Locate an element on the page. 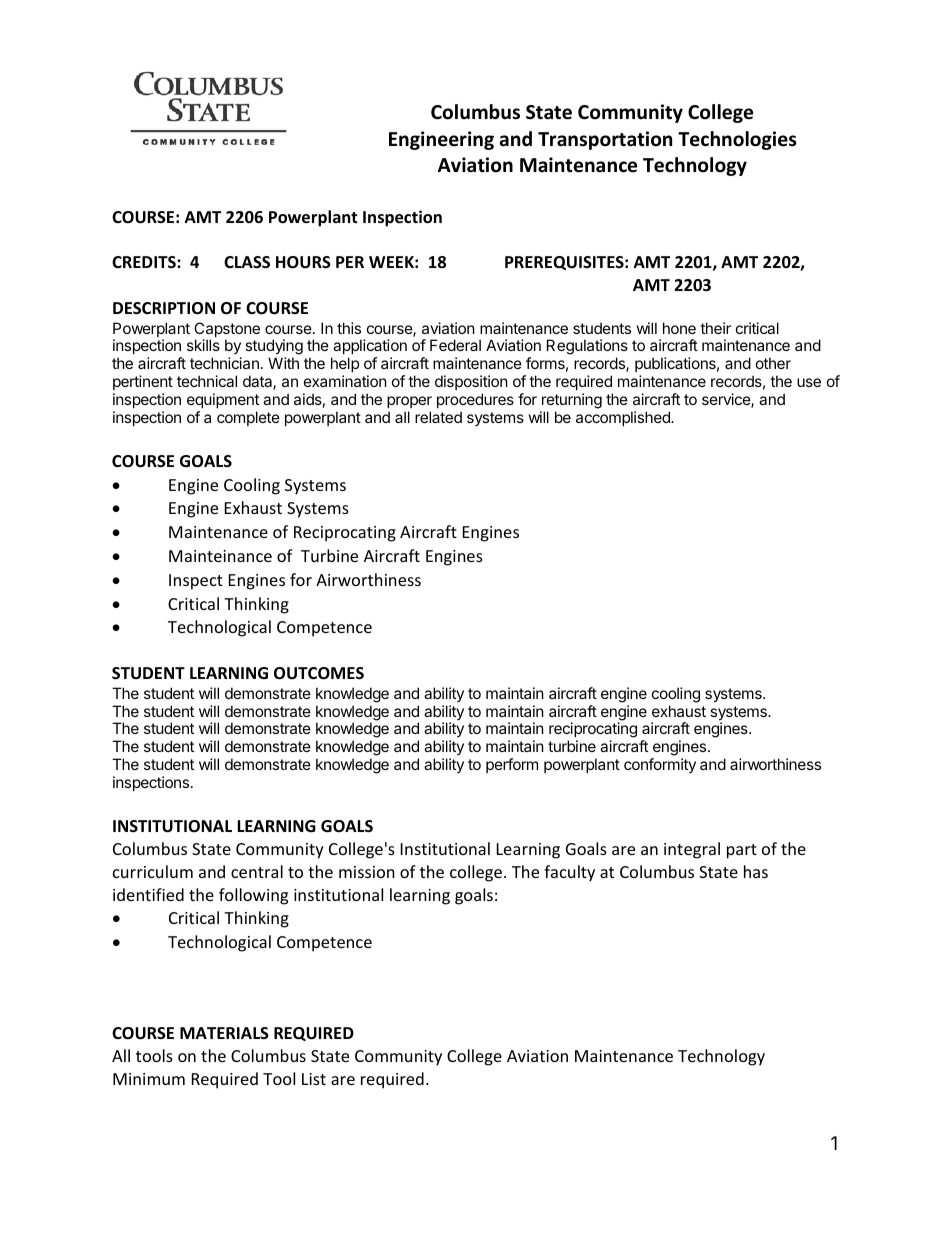  CLASS is located at coordinates (247, 262).
